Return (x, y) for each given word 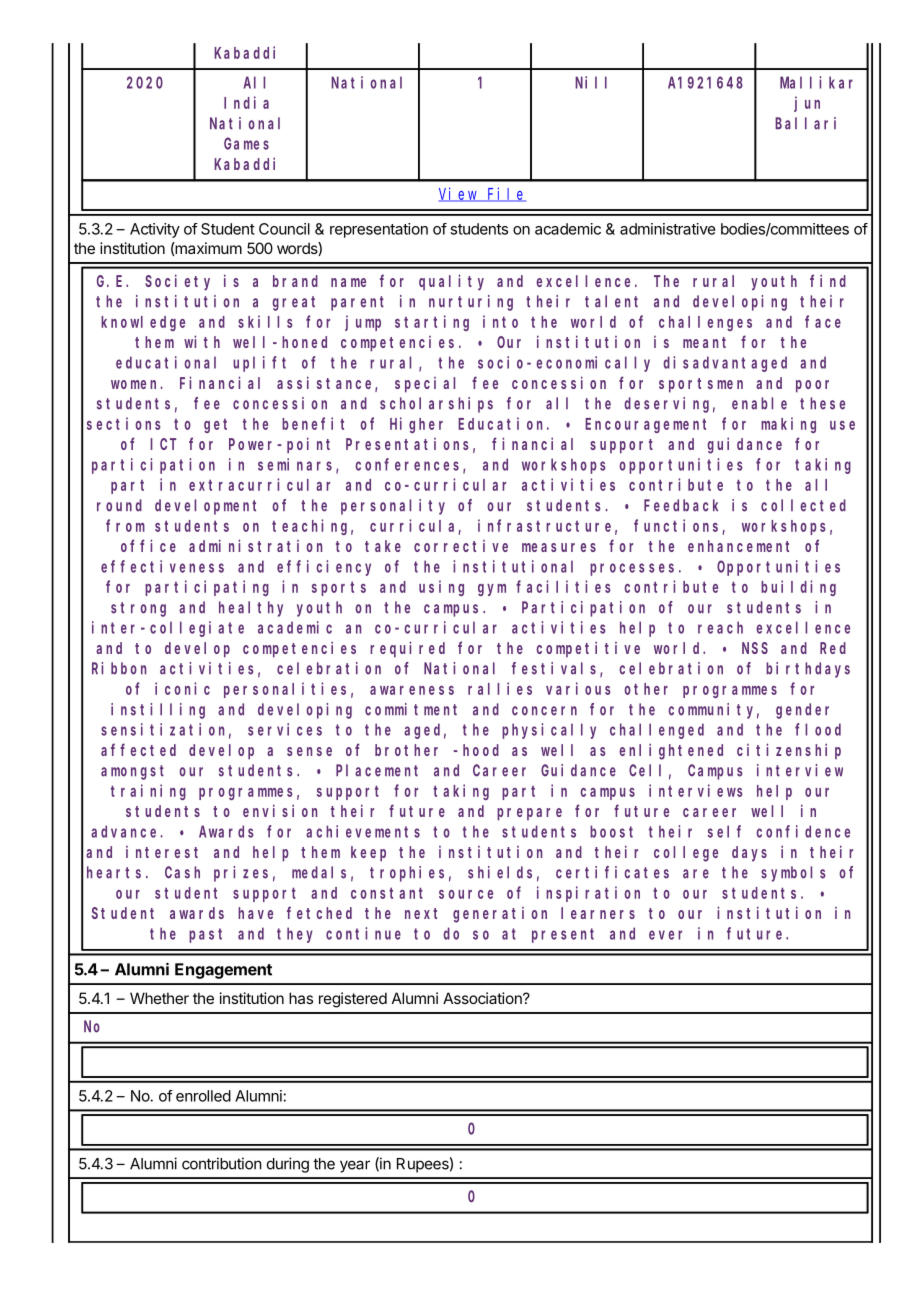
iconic (182, 688)
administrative (668, 229)
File (506, 194)
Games (246, 144)
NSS (755, 648)
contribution (222, 1163)
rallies (500, 688)
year (355, 1166)
